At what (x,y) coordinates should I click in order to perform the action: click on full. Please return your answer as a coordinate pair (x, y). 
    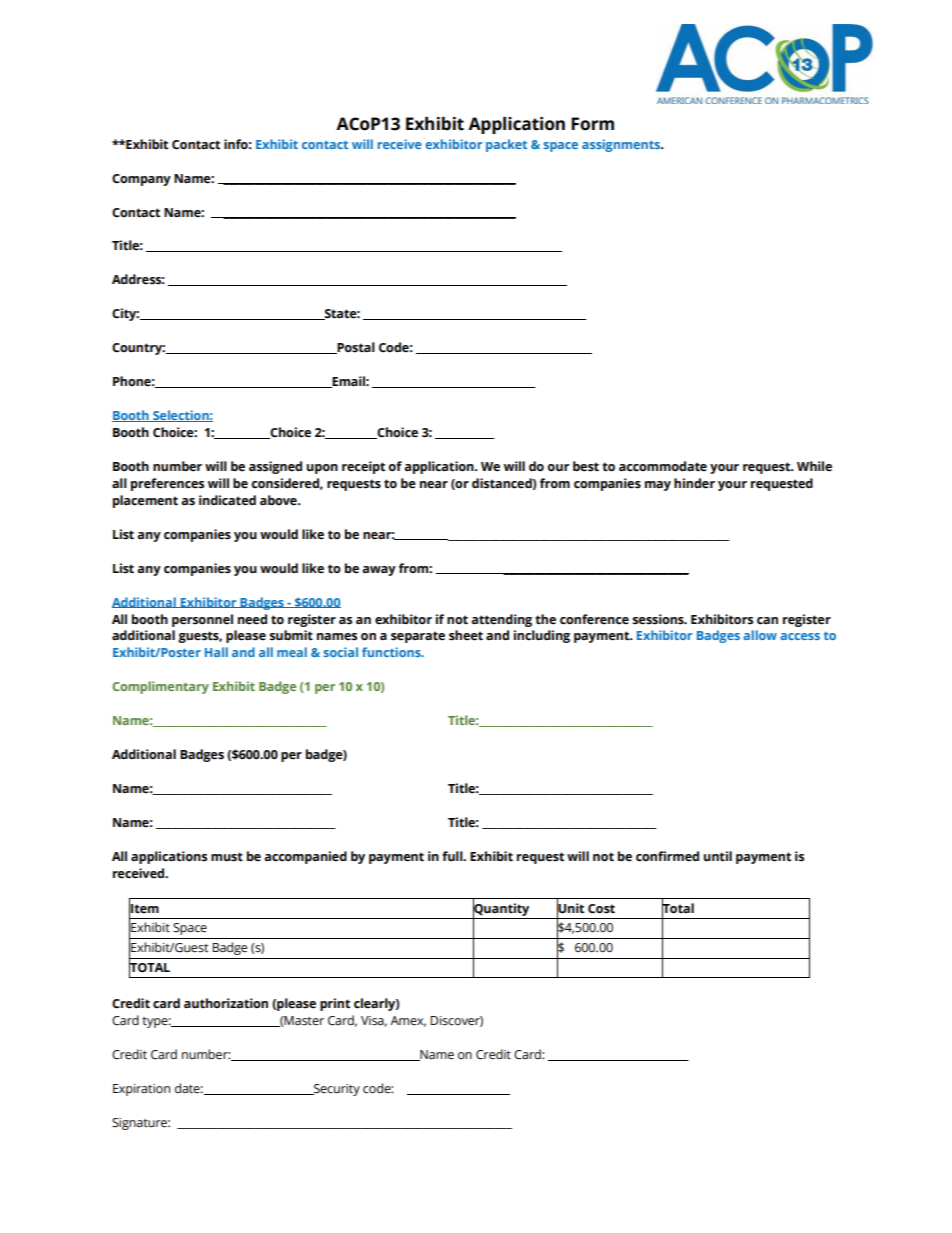
    Looking at the image, I should click on (453, 856).
